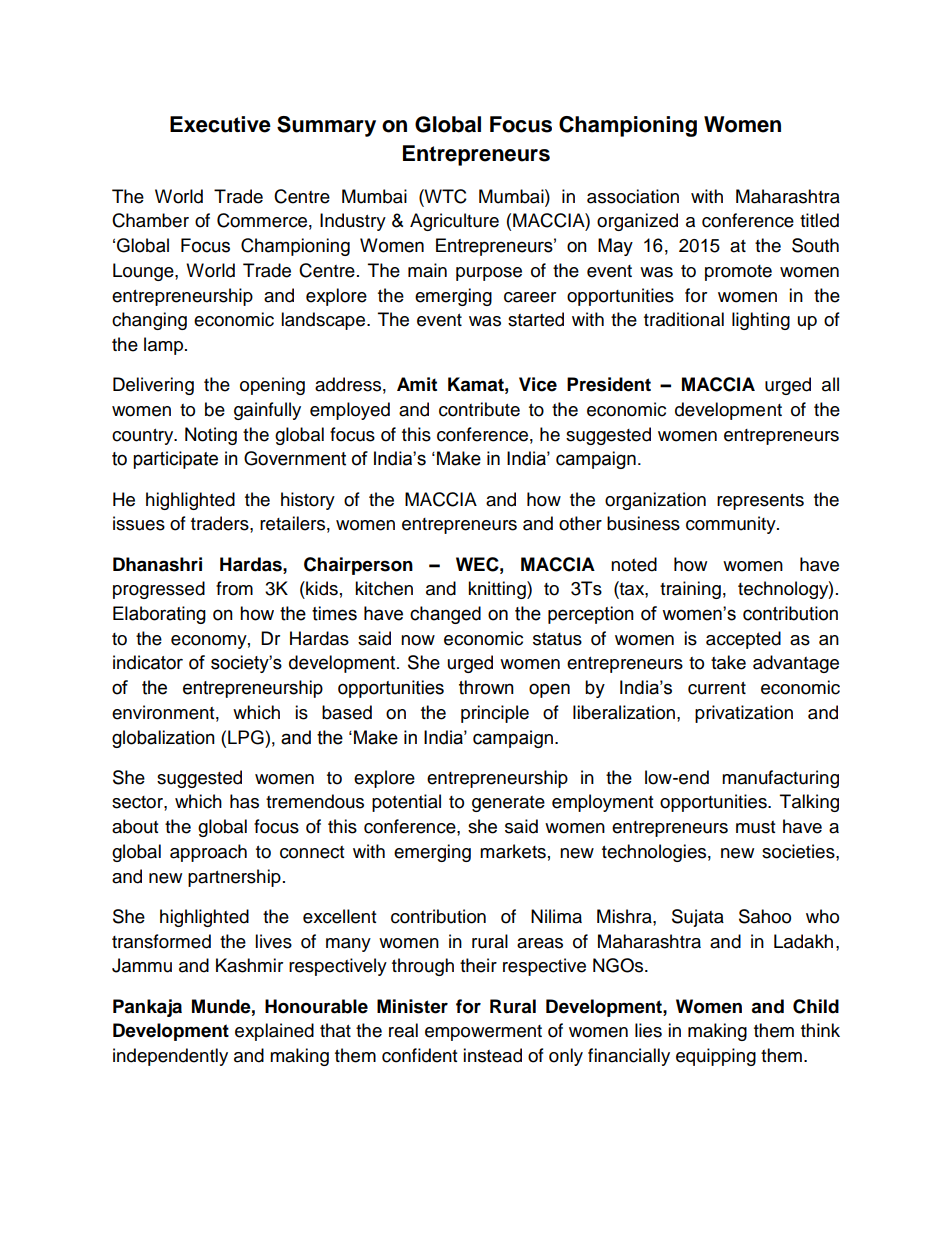 This screenshot has height=1233, width=952. Describe the element at coordinates (716, 1057) in the screenshot. I see `equipping` at that location.
